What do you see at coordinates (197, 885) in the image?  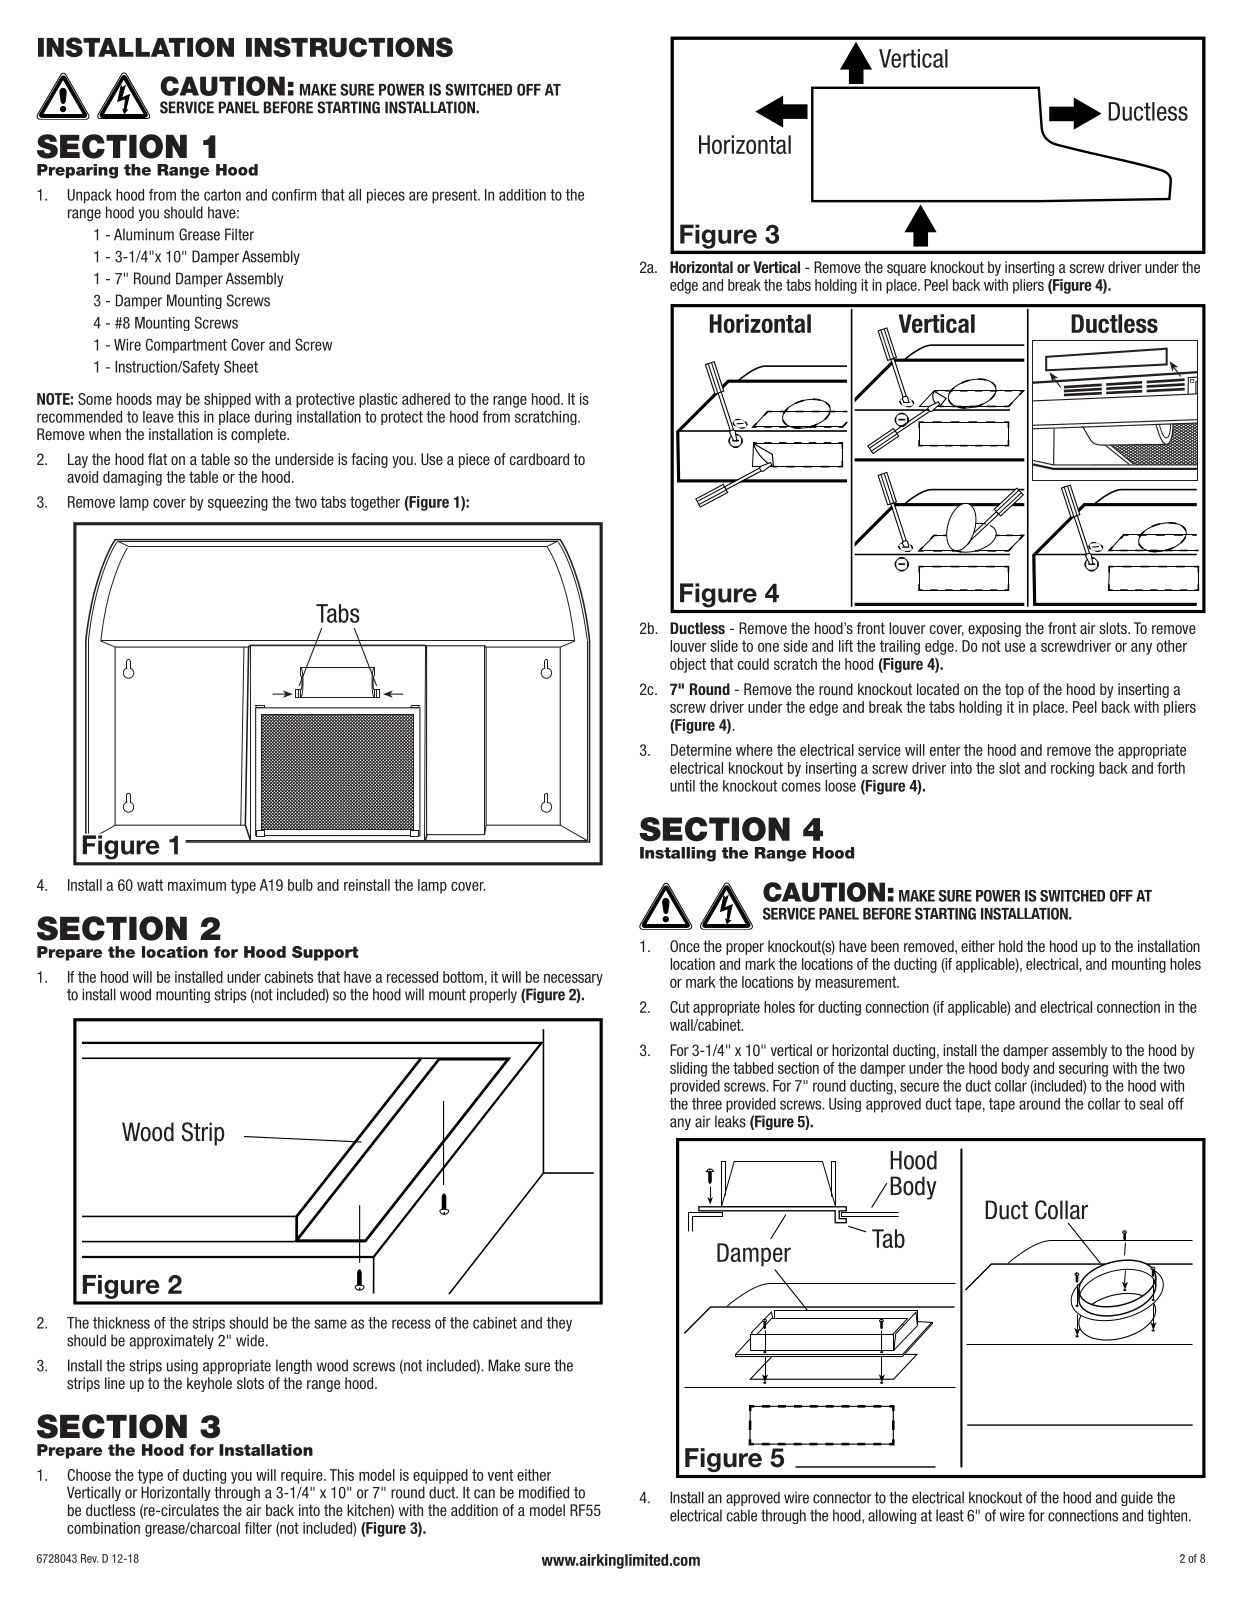 I see `maximum` at bounding box center [197, 885].
